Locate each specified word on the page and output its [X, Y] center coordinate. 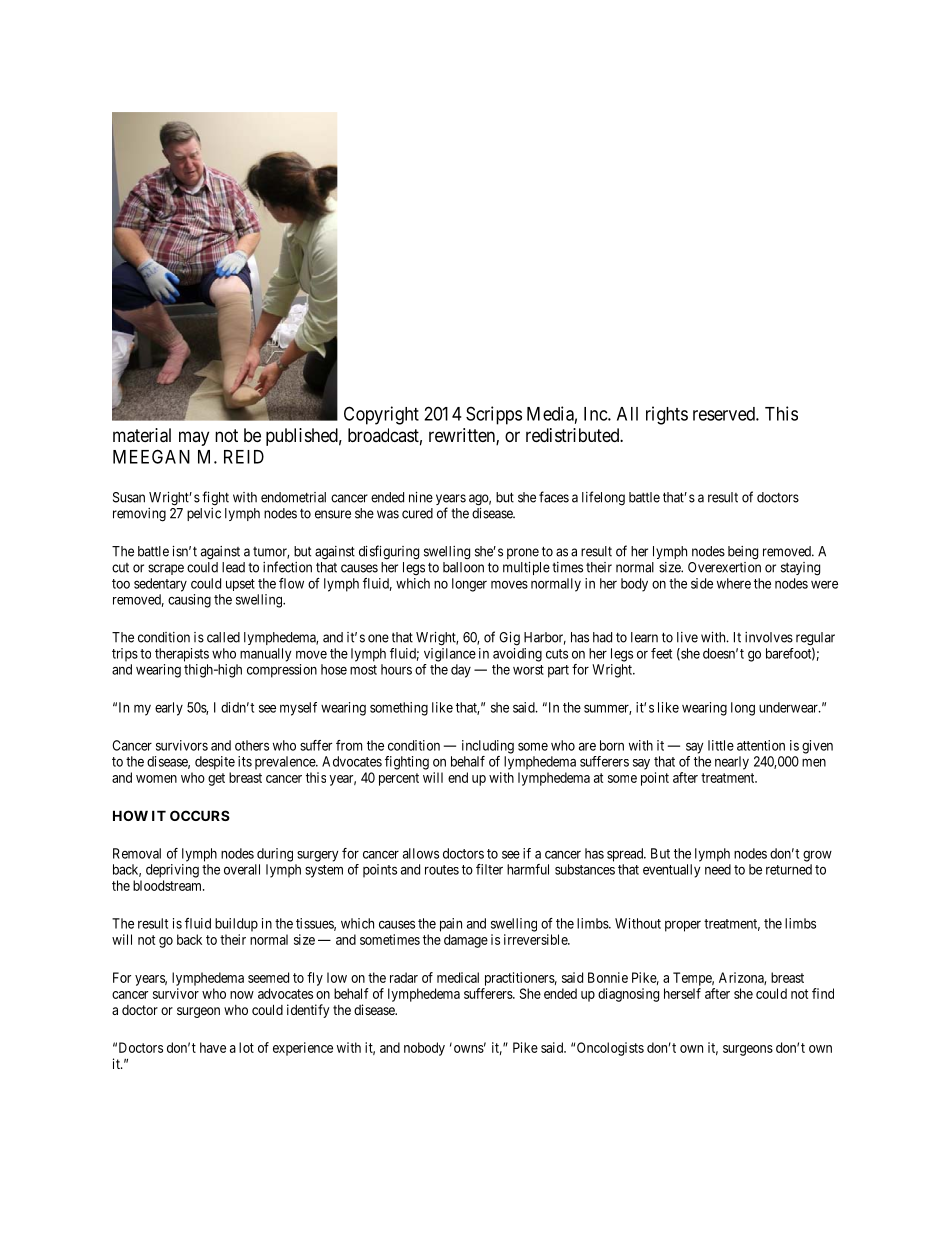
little [721, 745]
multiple [526, 568]
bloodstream [168, 885]
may [194, 438]
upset [240, 585]
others [252, 745]
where [734, 583]
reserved [725, 414]
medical [458, 977]
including [488, 747]
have [213, 1047]
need [718, 869]
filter [489, 869]
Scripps [494, 415]
